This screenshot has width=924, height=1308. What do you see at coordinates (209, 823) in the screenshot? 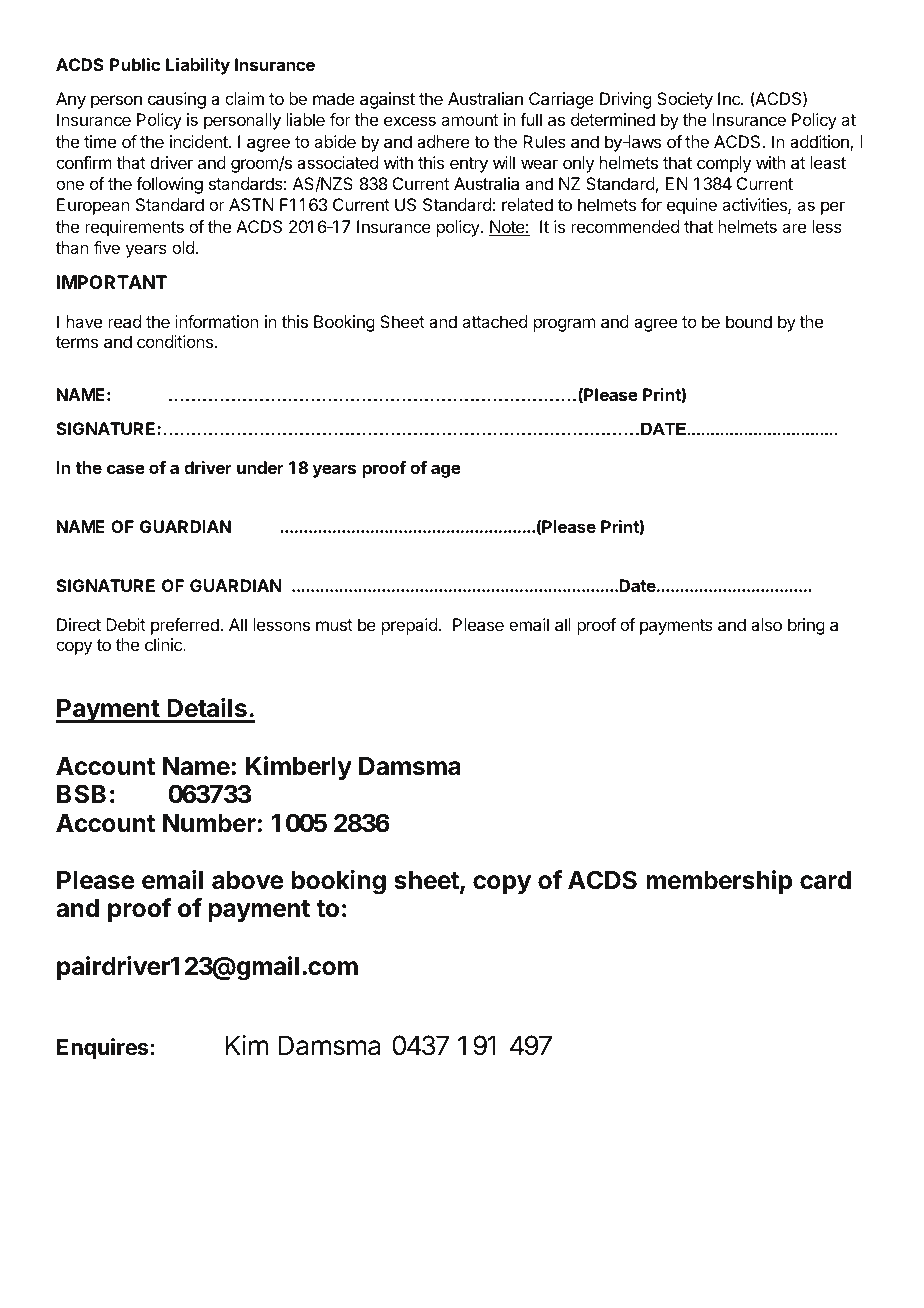
I see `Number` at bounding box center [209, 823].
